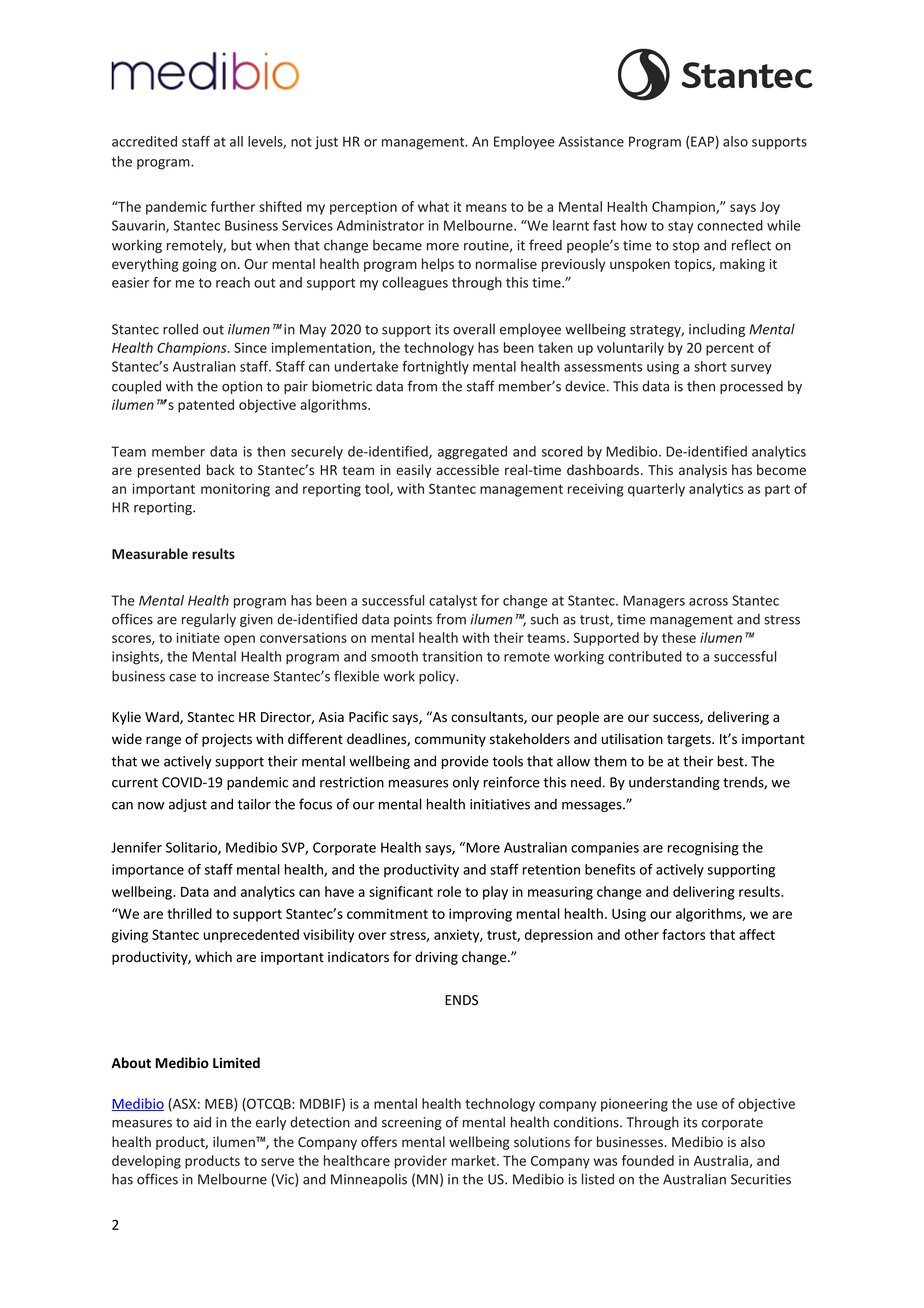 The height and width of the screenshot is (1308, 924). I want to click on projects, so click(227, 740).
